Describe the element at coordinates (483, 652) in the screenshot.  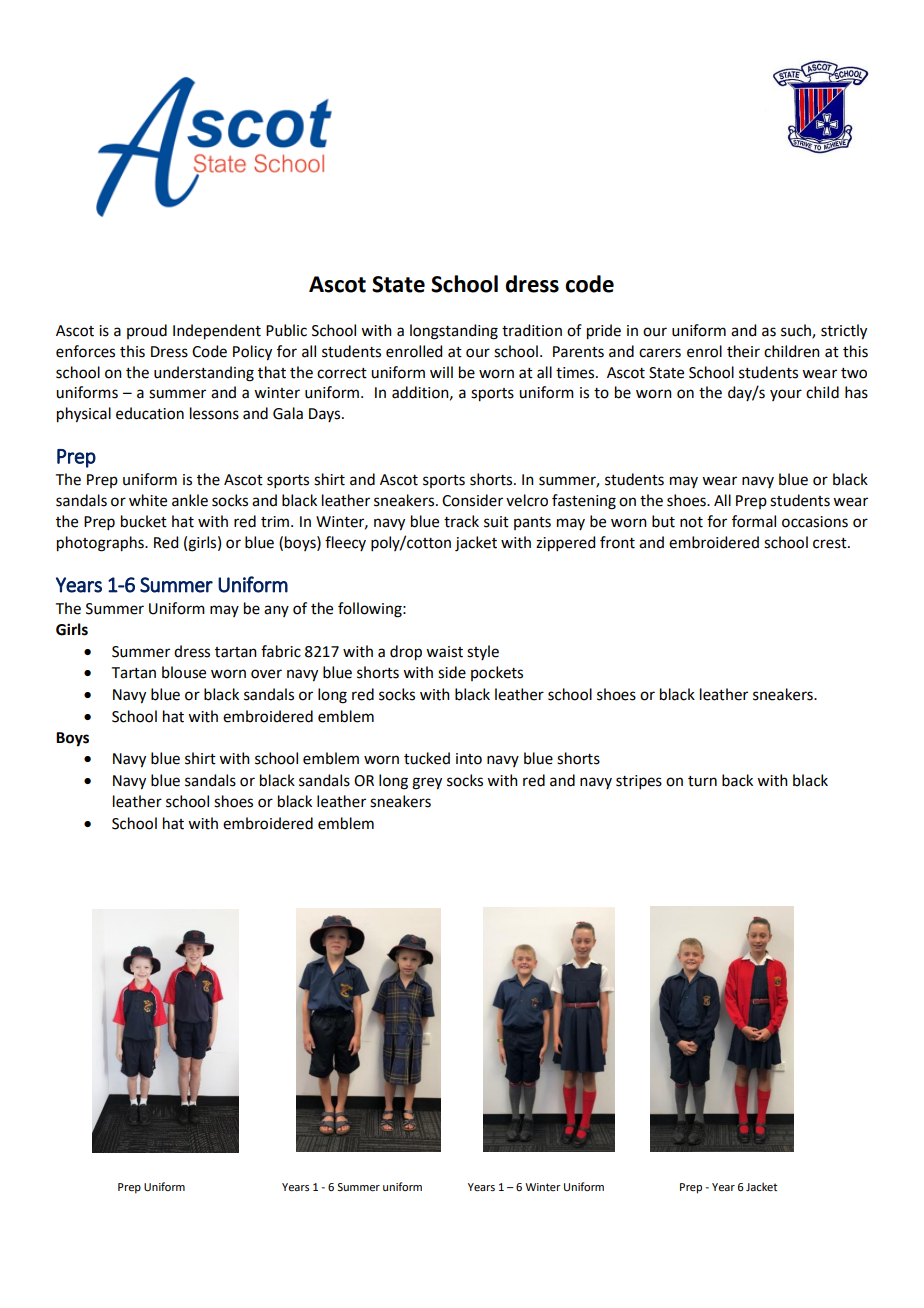
I see `style` at that location.
